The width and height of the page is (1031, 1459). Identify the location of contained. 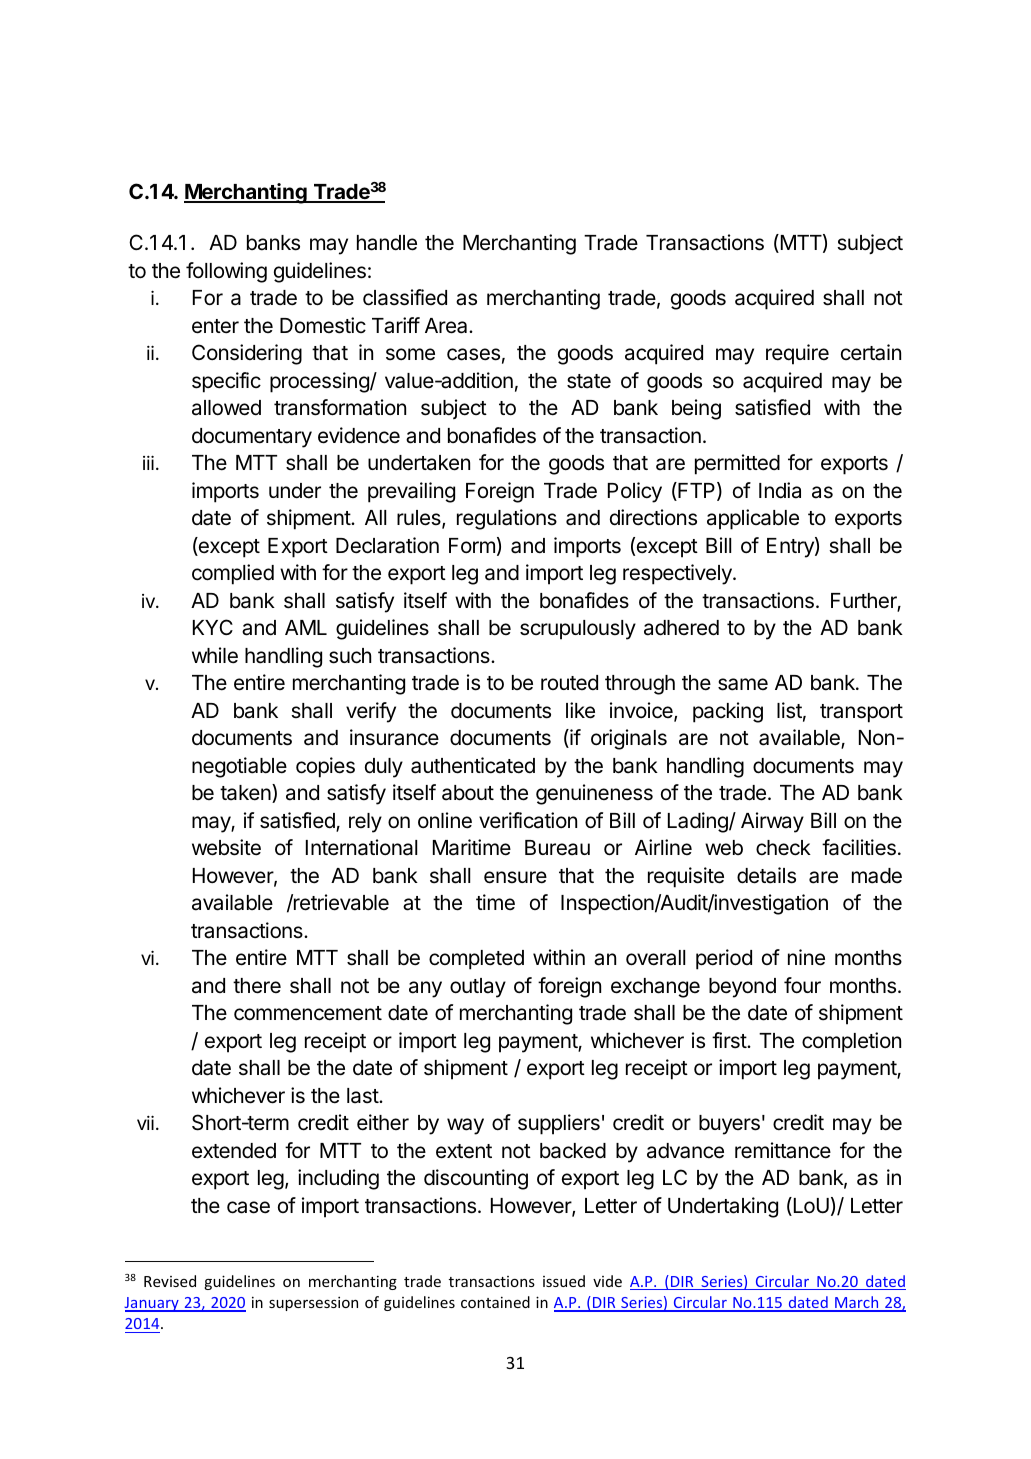
(495, 1302).
